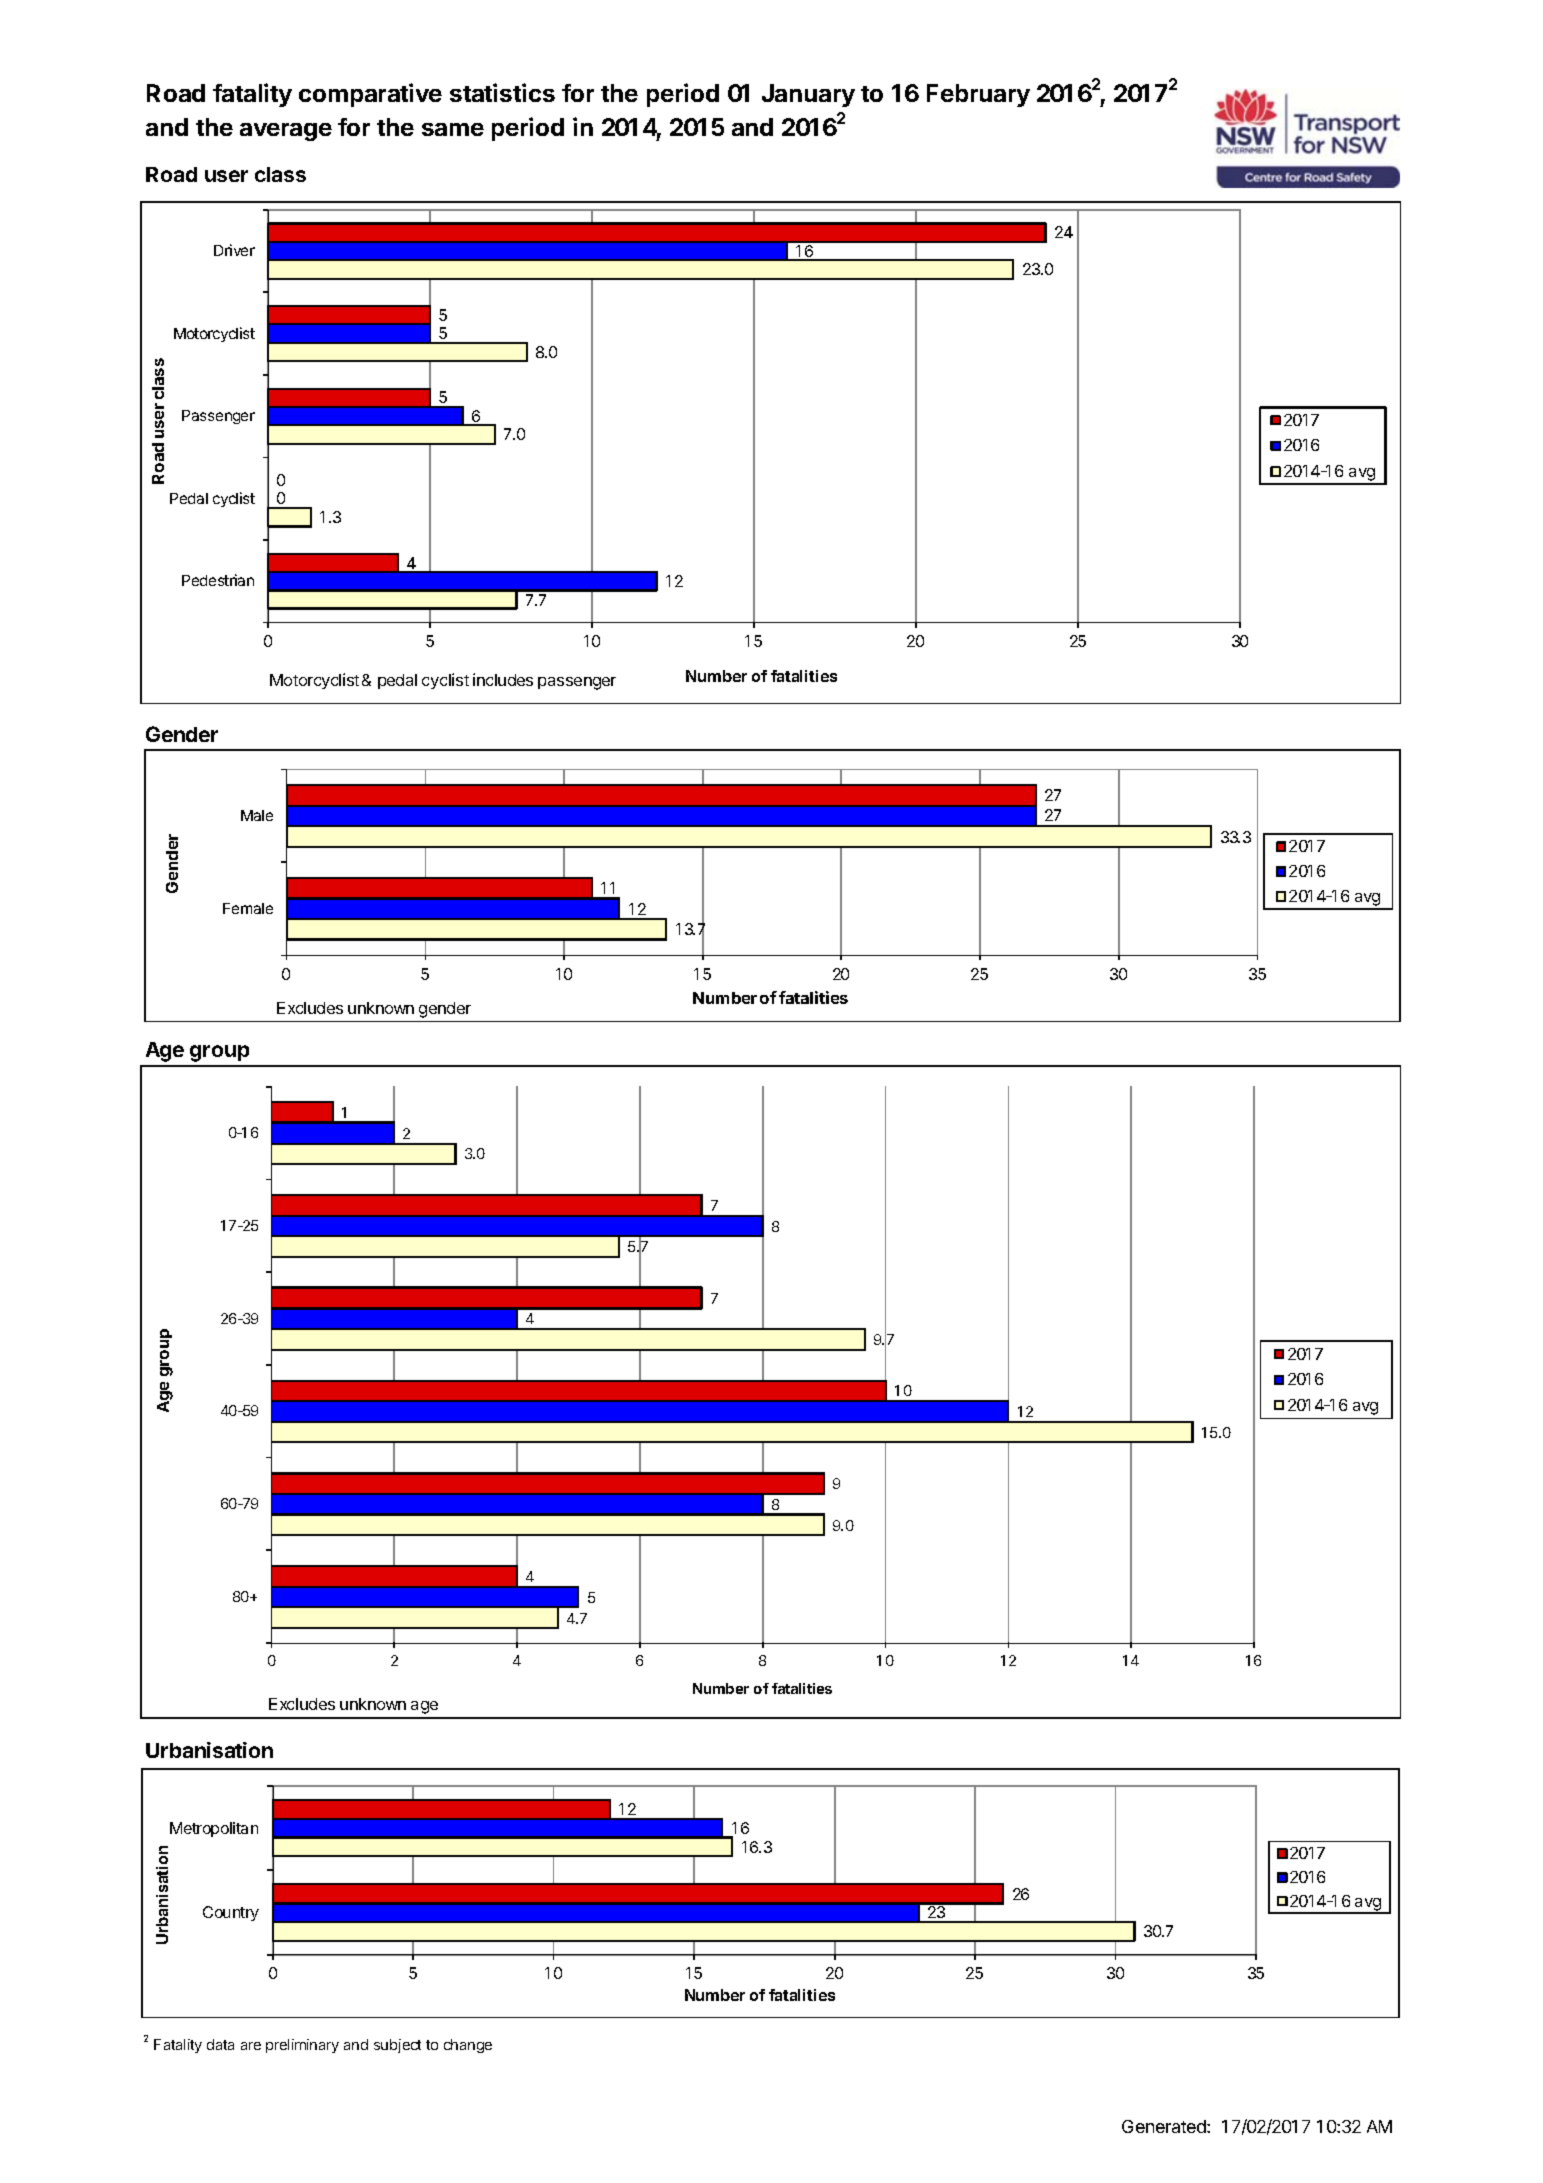  What do you see at coordinates (808, 95) in the screenshot?
I see `January` at bounding box center [808, 95].
